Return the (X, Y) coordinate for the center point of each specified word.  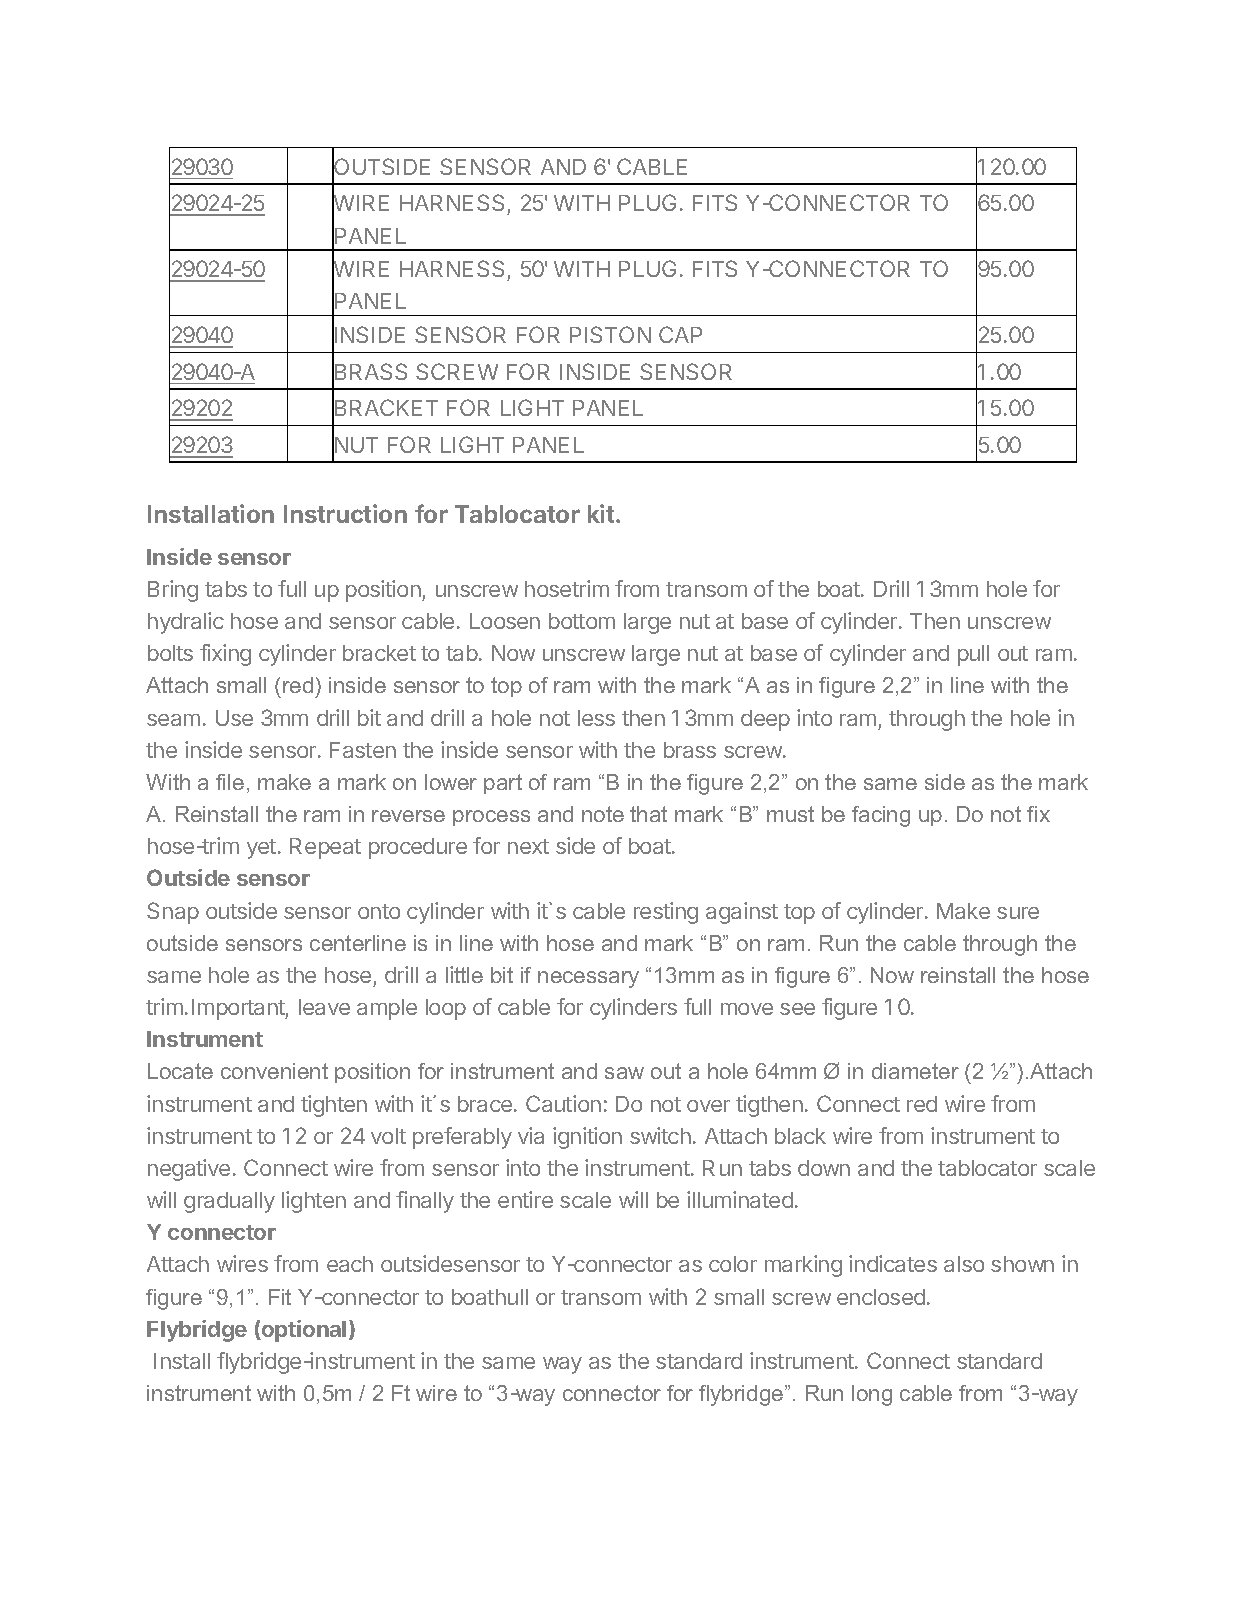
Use (234, 718)
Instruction (345, 513)
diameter (915, 1071)
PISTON (610, 334)
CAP (680, 334)
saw (624, 1073)
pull (973, 655)
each (350, 1264)
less (596, 718)
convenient (274, 1071)
